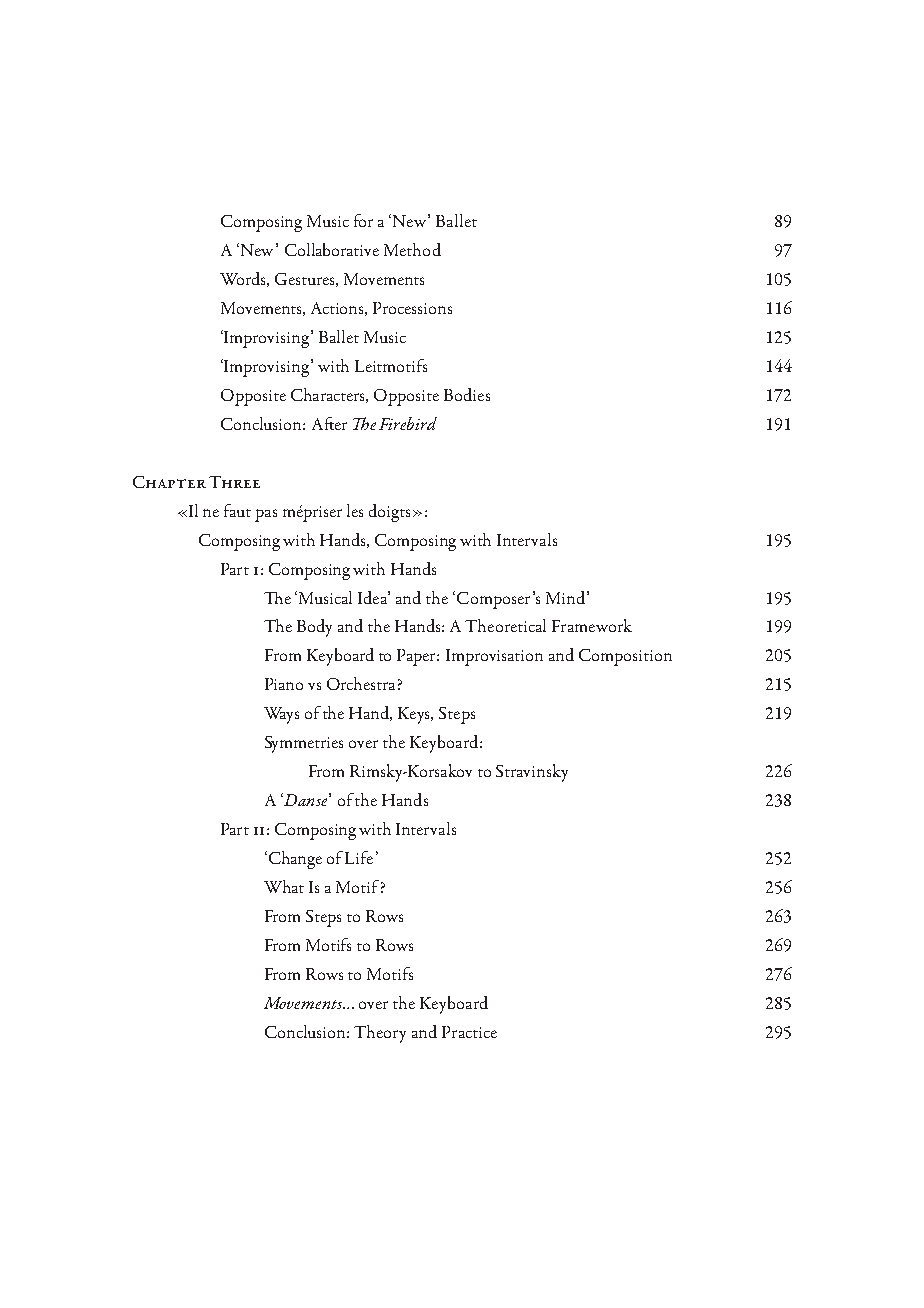 The image size is (924, 1308). What do you see at coordinates (380, 1034) in the image?
I see `Theory` at bounding box center [380, 1034].
